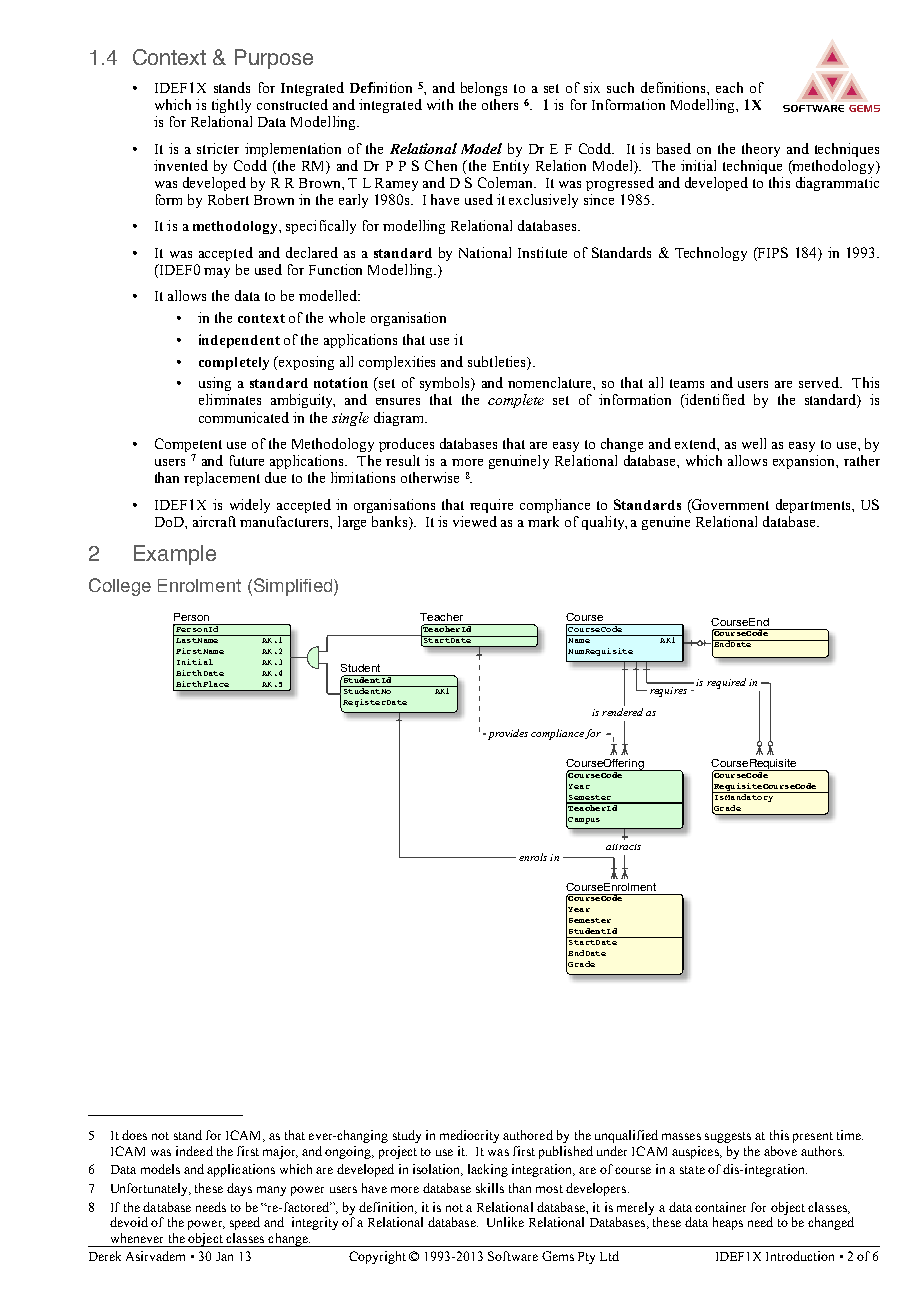  What do you see at coordinates (120, 587) in the image?
I see `College` at bounding box center [120, 587].
